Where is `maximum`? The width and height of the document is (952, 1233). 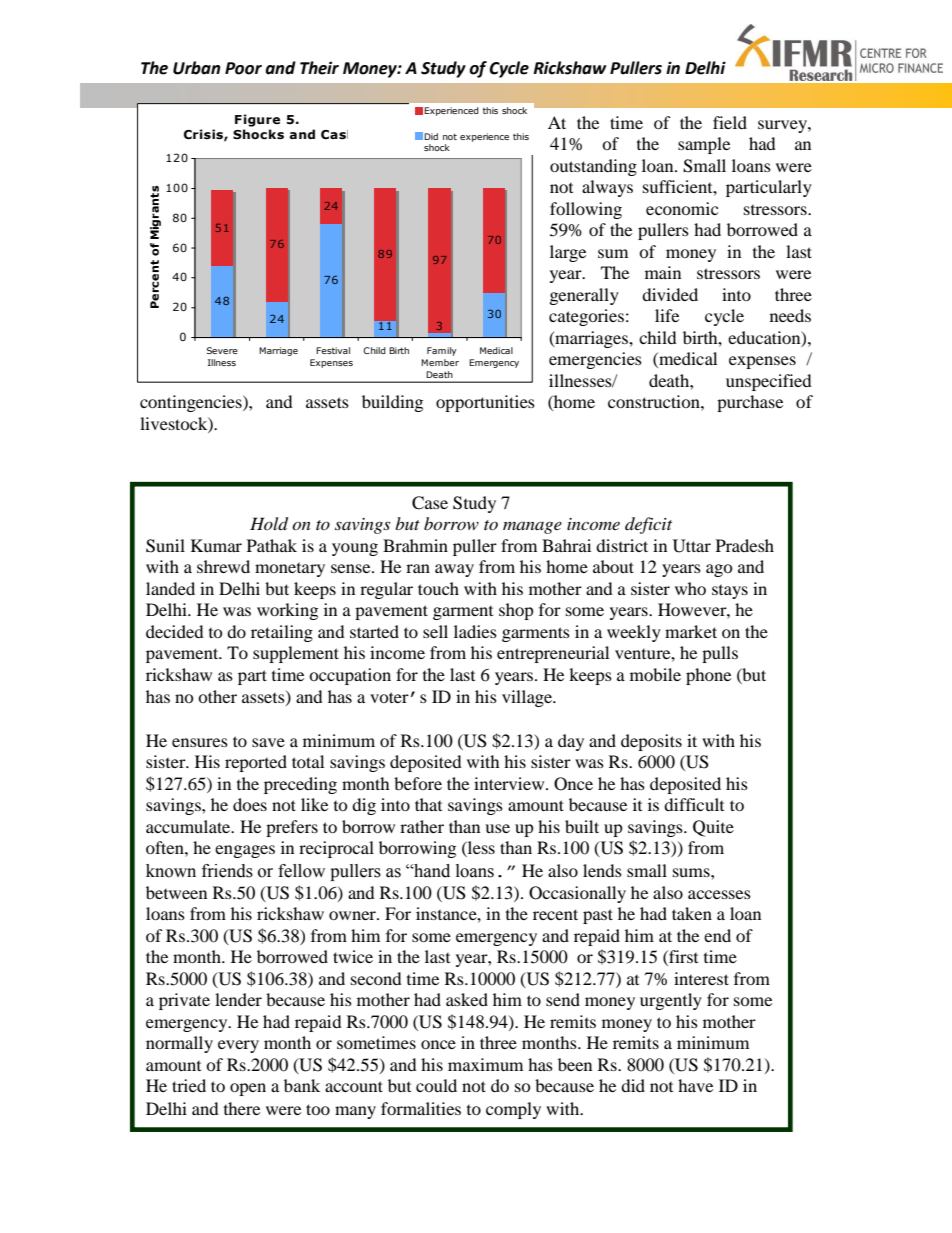 maximum is located at coordinates (485, 1064).
